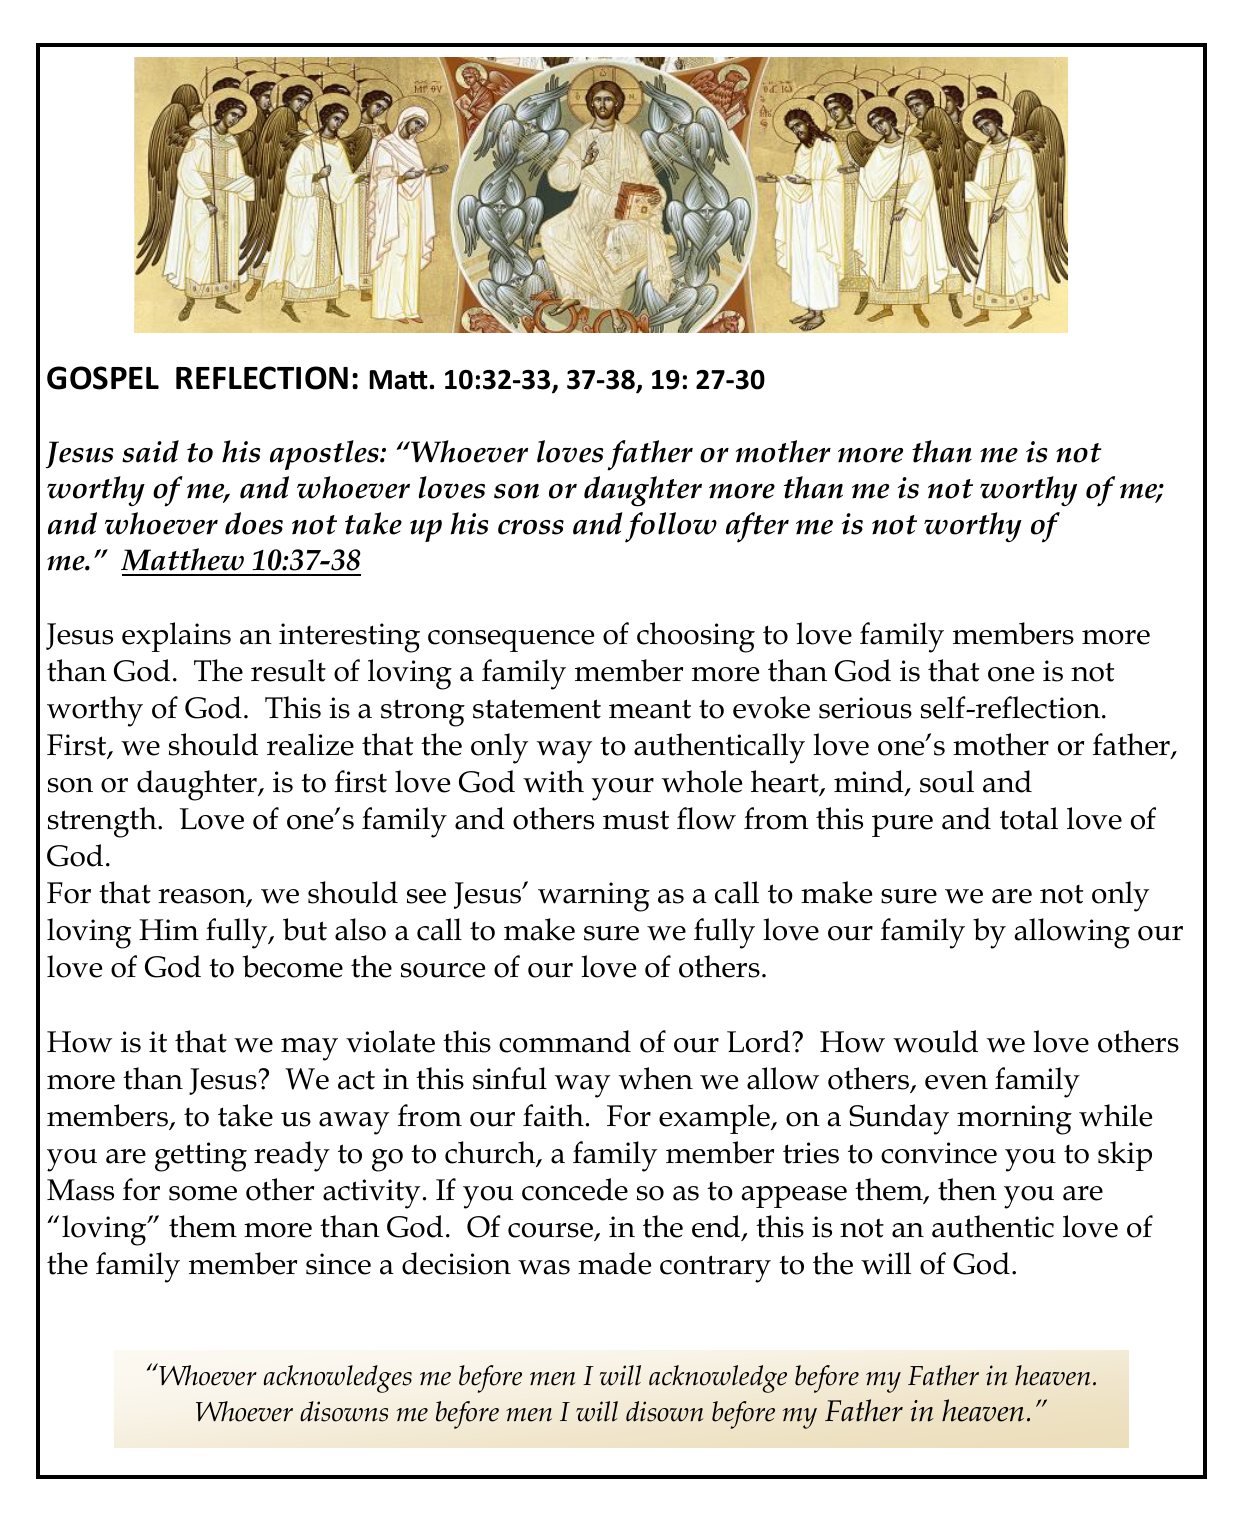 The height and width of the image is (1522, 1254). What do you see at coordinates (1029, 818) in the image?
I see `total` at bounding box center [1029, 818].
